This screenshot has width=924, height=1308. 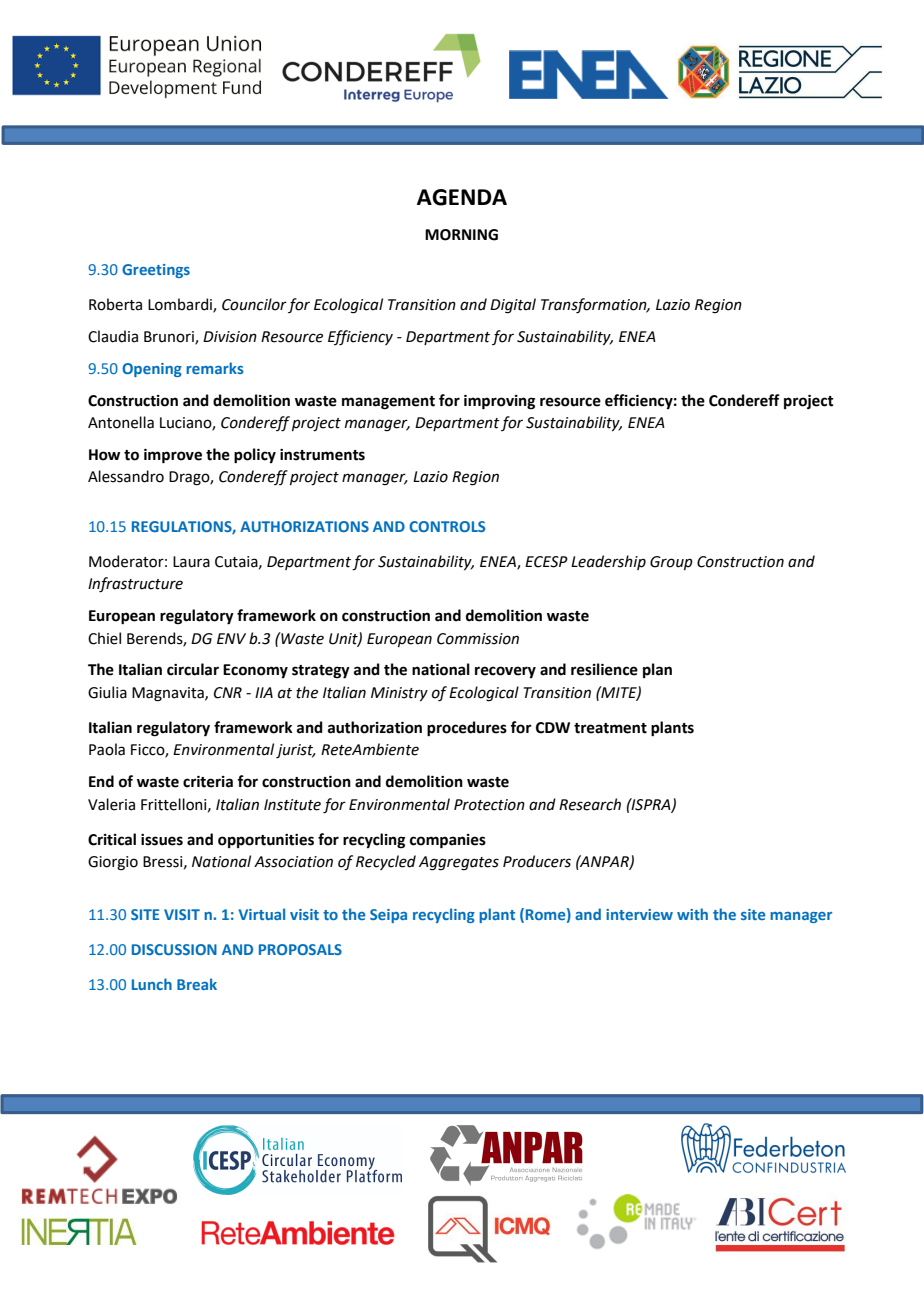 I want to click on Ministry, so click(x=399, y=694).
